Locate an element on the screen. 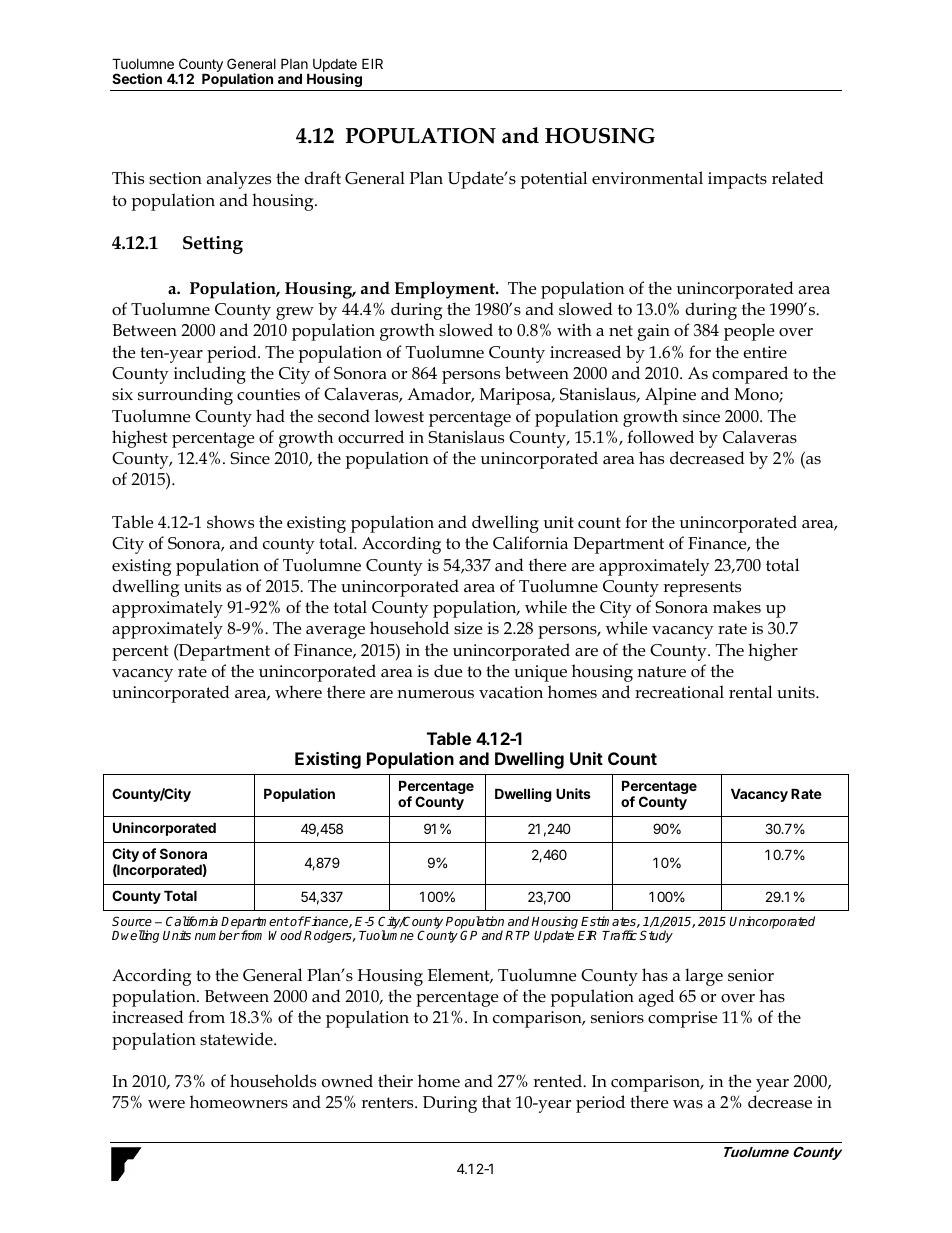 The width and height of the screenshot is (952, 1233). shows is located at coordinates (230, 522).
